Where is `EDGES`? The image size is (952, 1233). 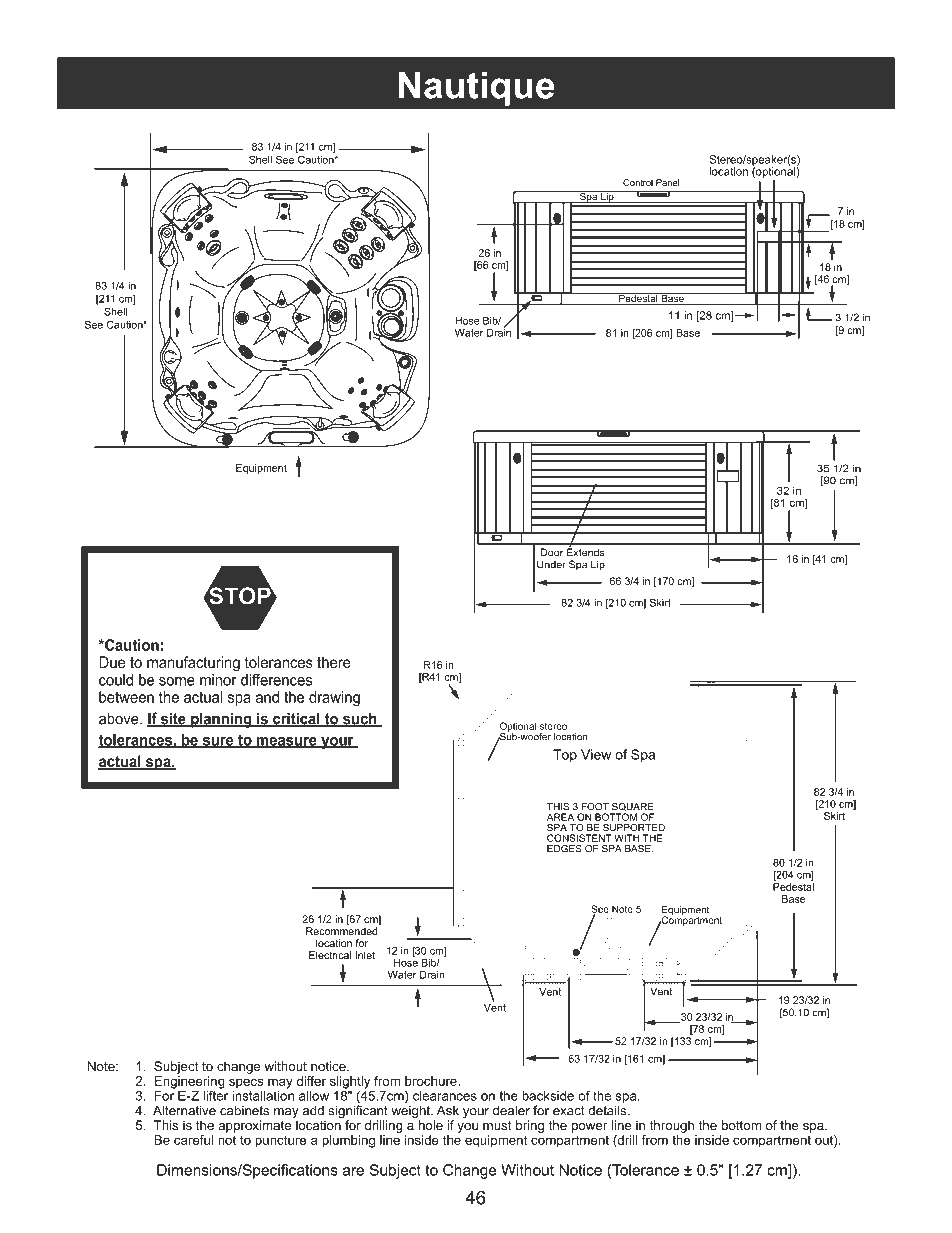 EDGES is located at coordinates (564, 849).
